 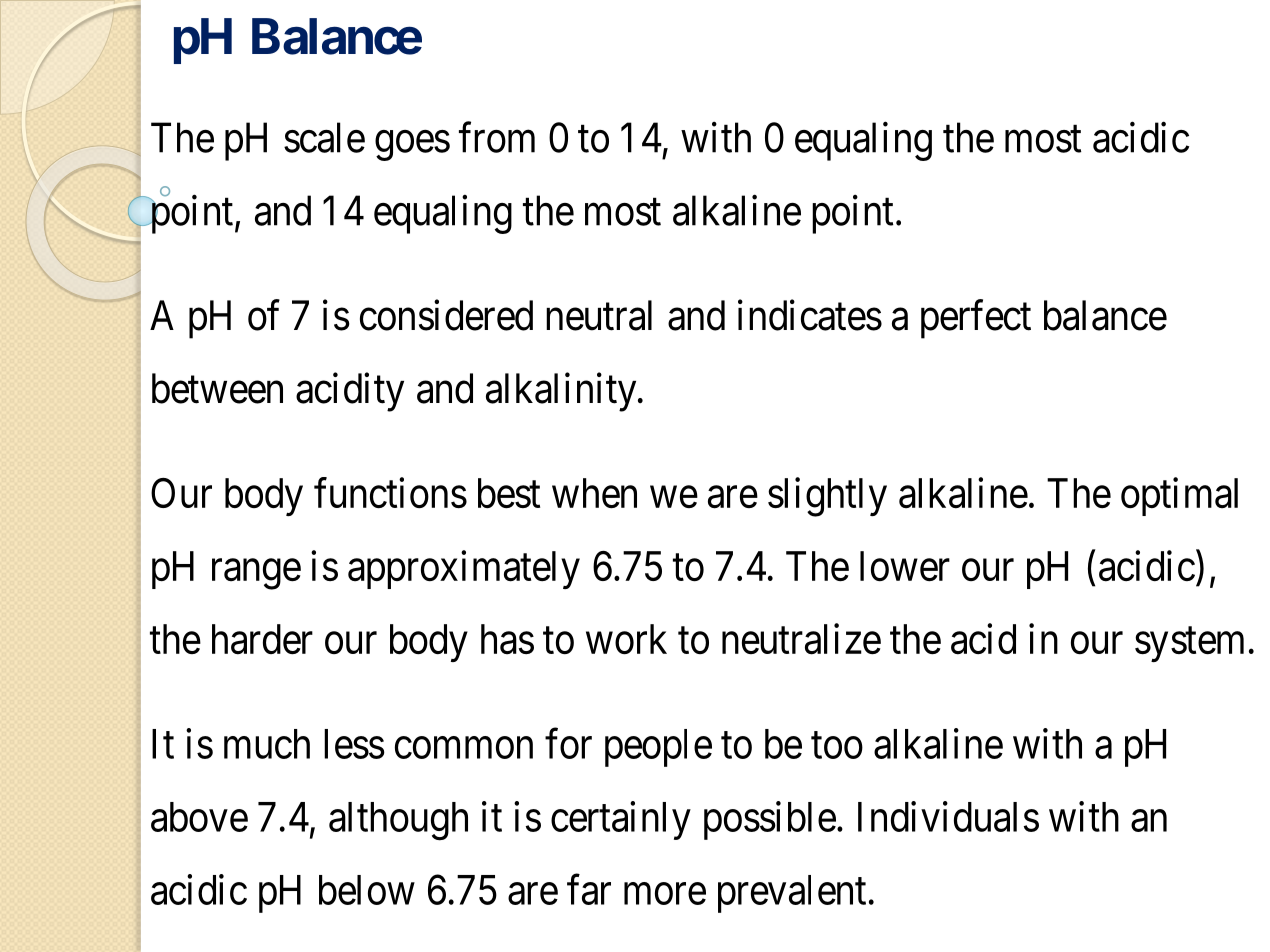 I want to click on alkalinity, so click(x=562, y=392).
